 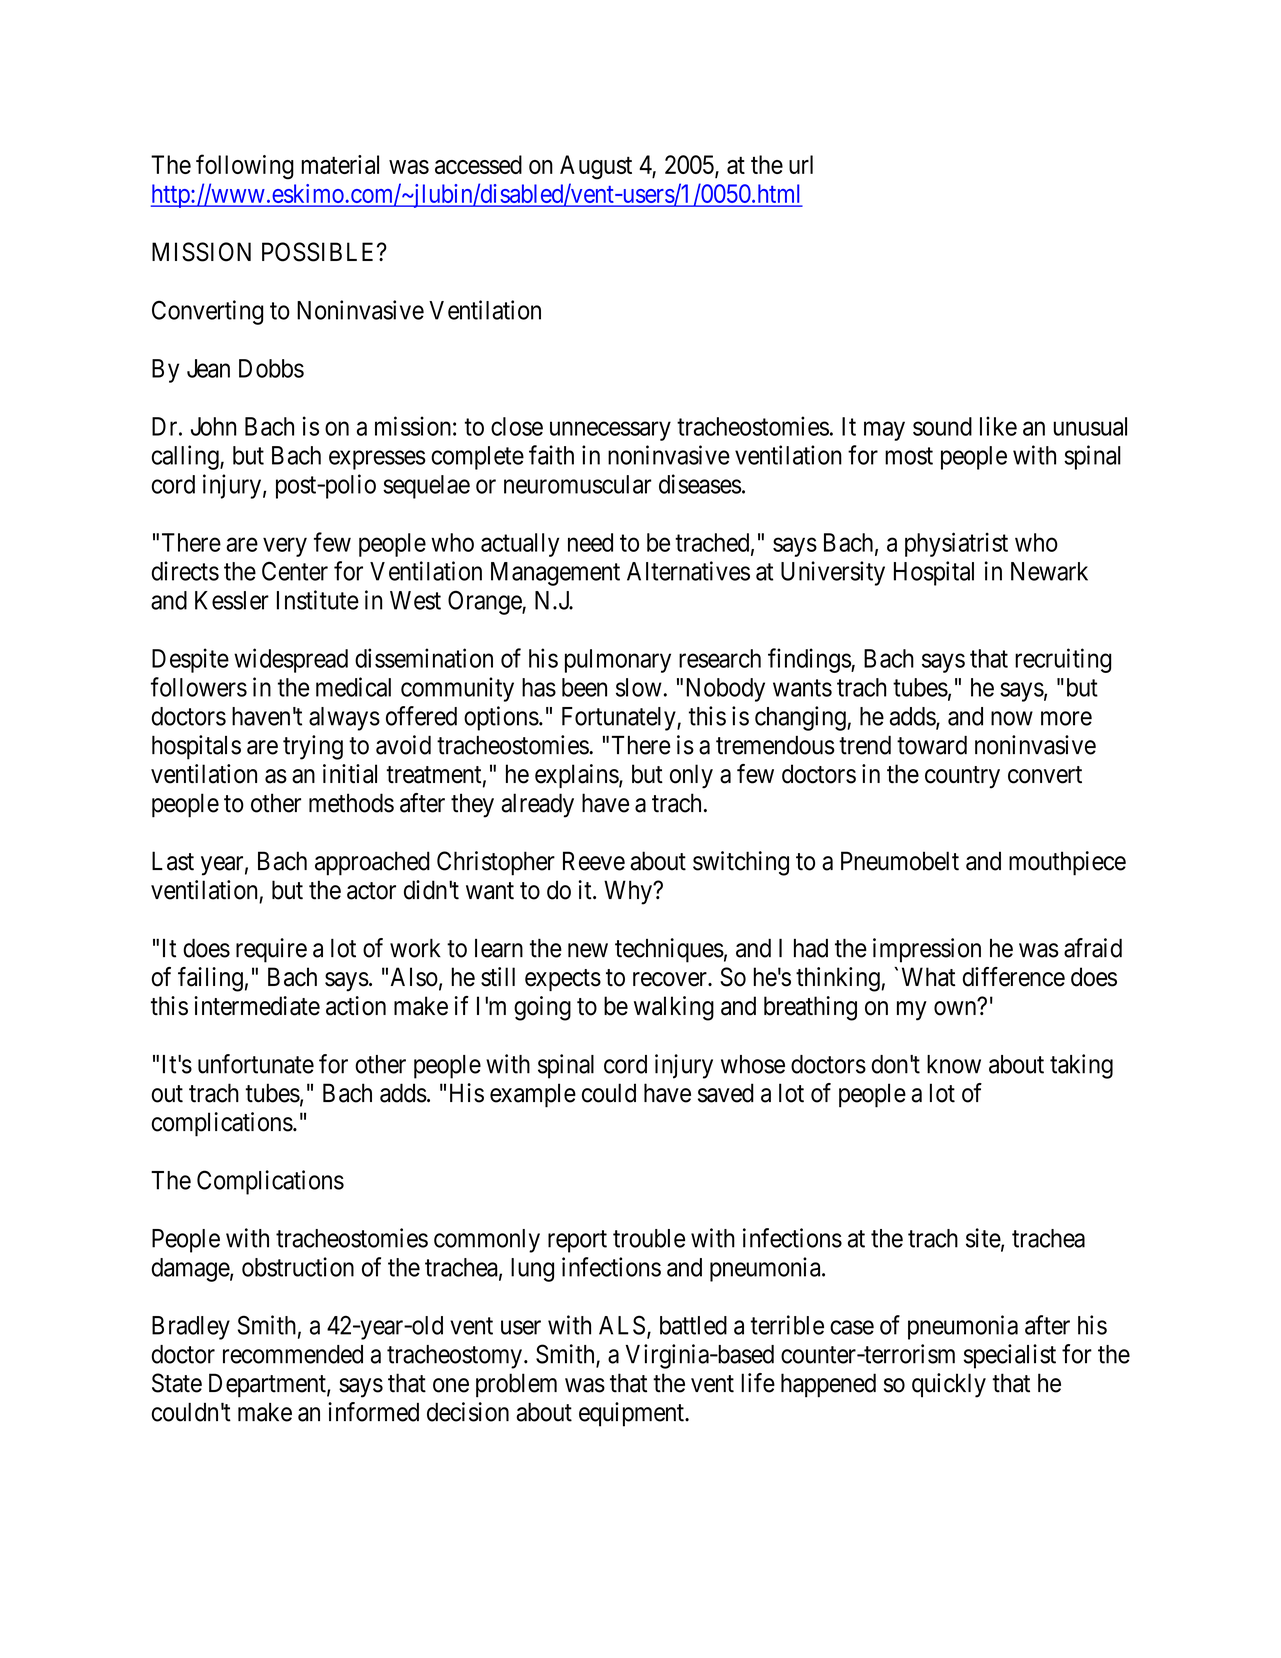 I want to click on Center, so click(x=295, y=571).
